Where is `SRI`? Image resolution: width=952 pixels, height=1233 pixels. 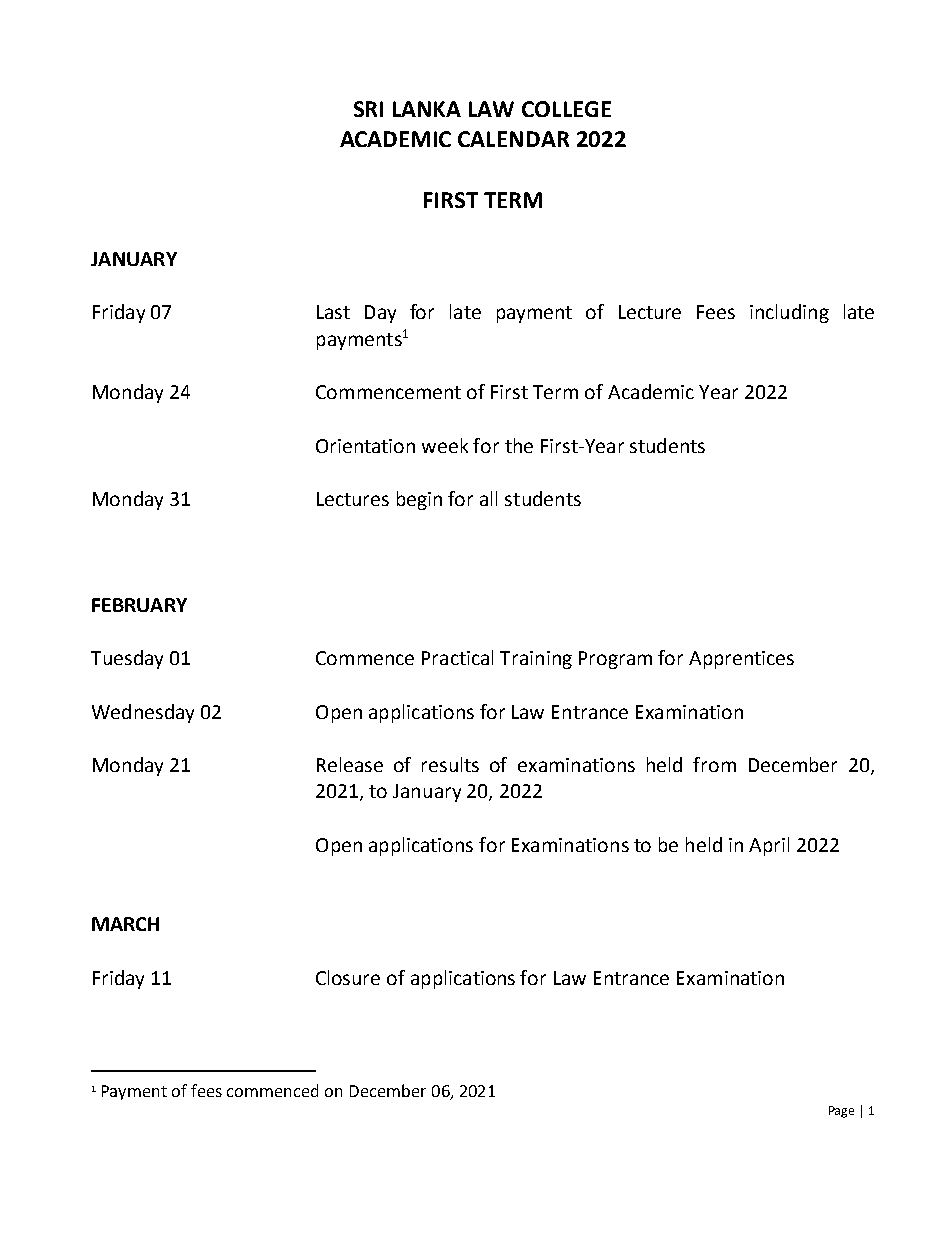
SRI is located at coordinates (368, 109).
